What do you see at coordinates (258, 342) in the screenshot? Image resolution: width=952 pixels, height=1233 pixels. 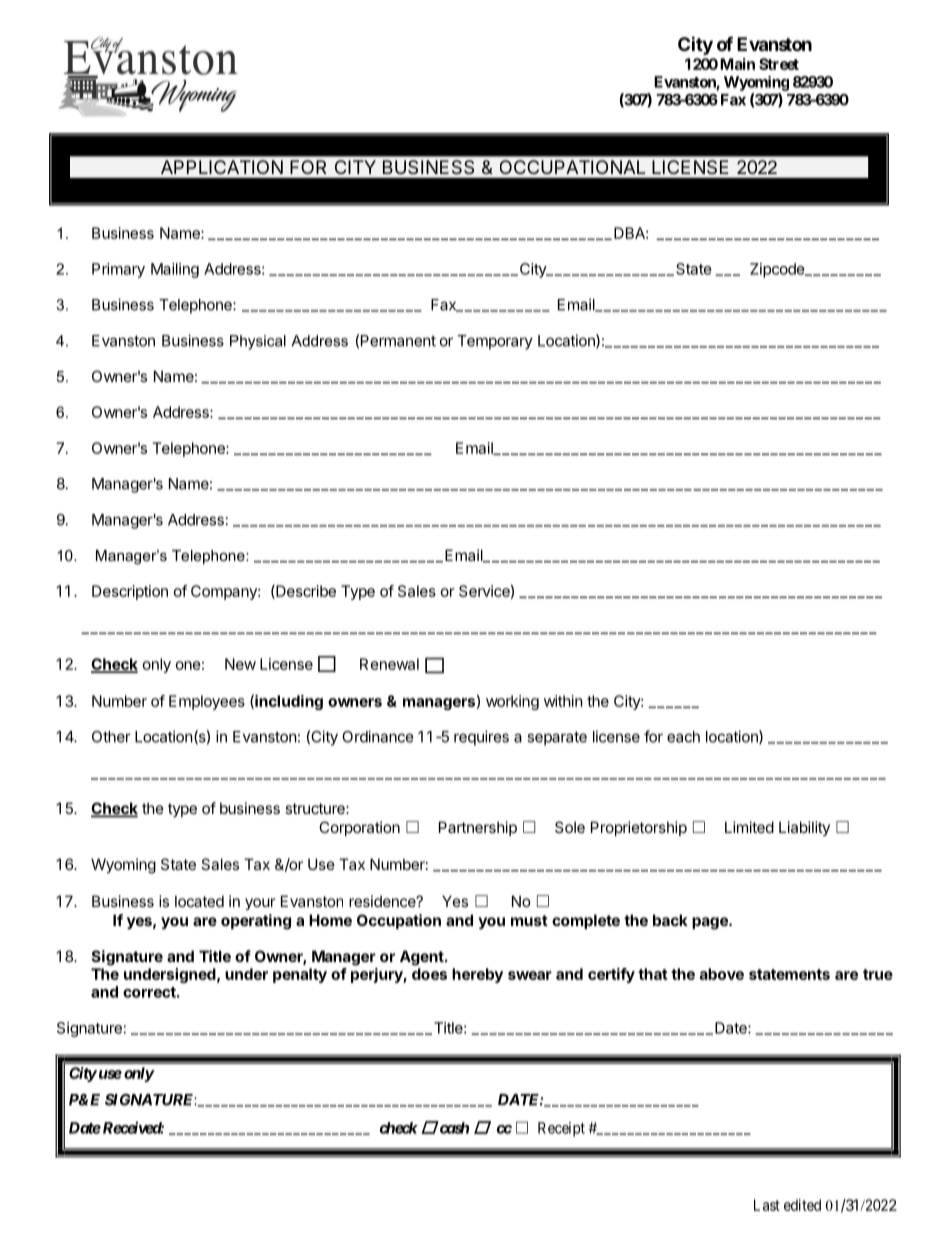 I see `Physical` at bounding box center [258, 342].
